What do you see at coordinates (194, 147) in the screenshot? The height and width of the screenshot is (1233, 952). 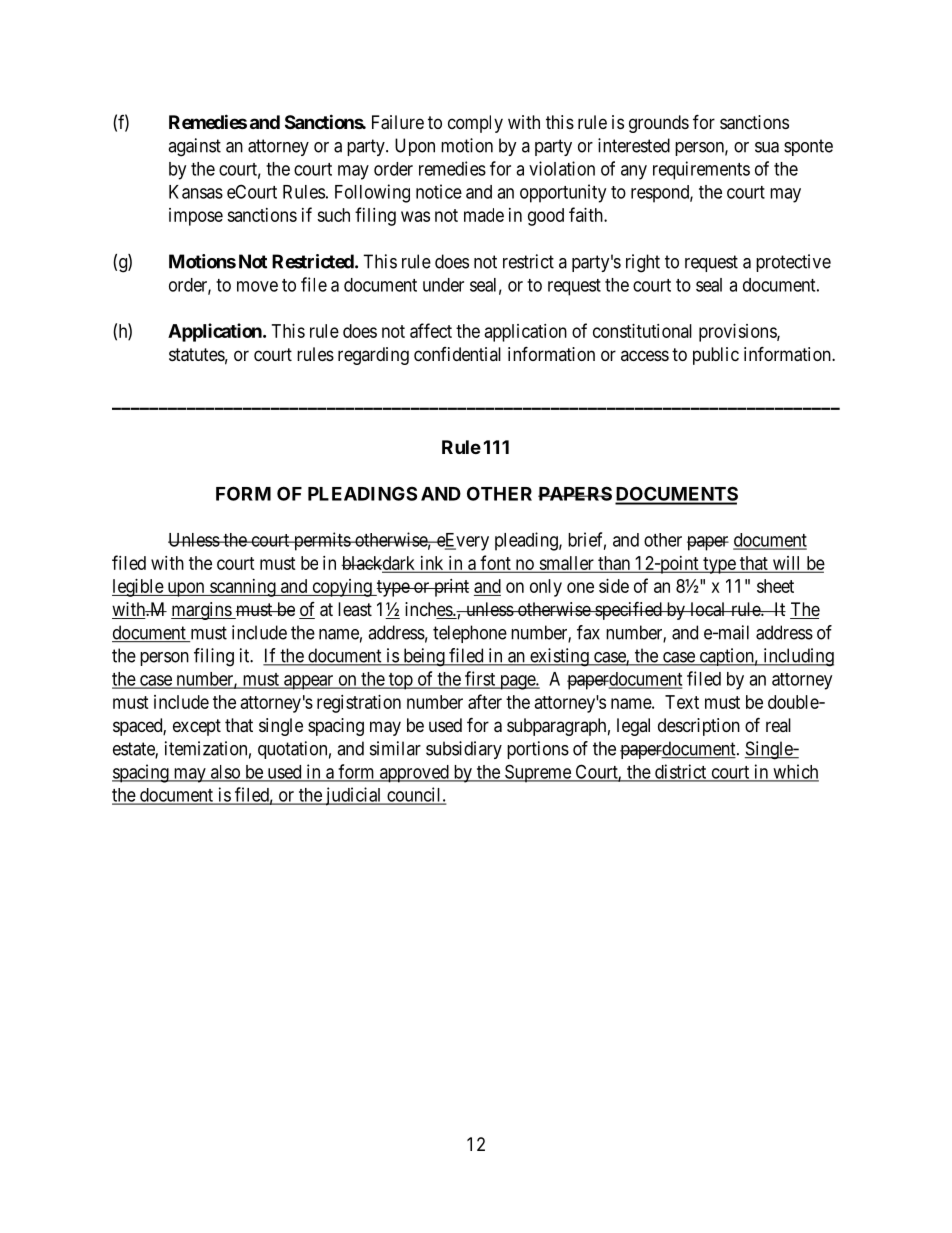 I see `against` at bounding box center [194, 147].
